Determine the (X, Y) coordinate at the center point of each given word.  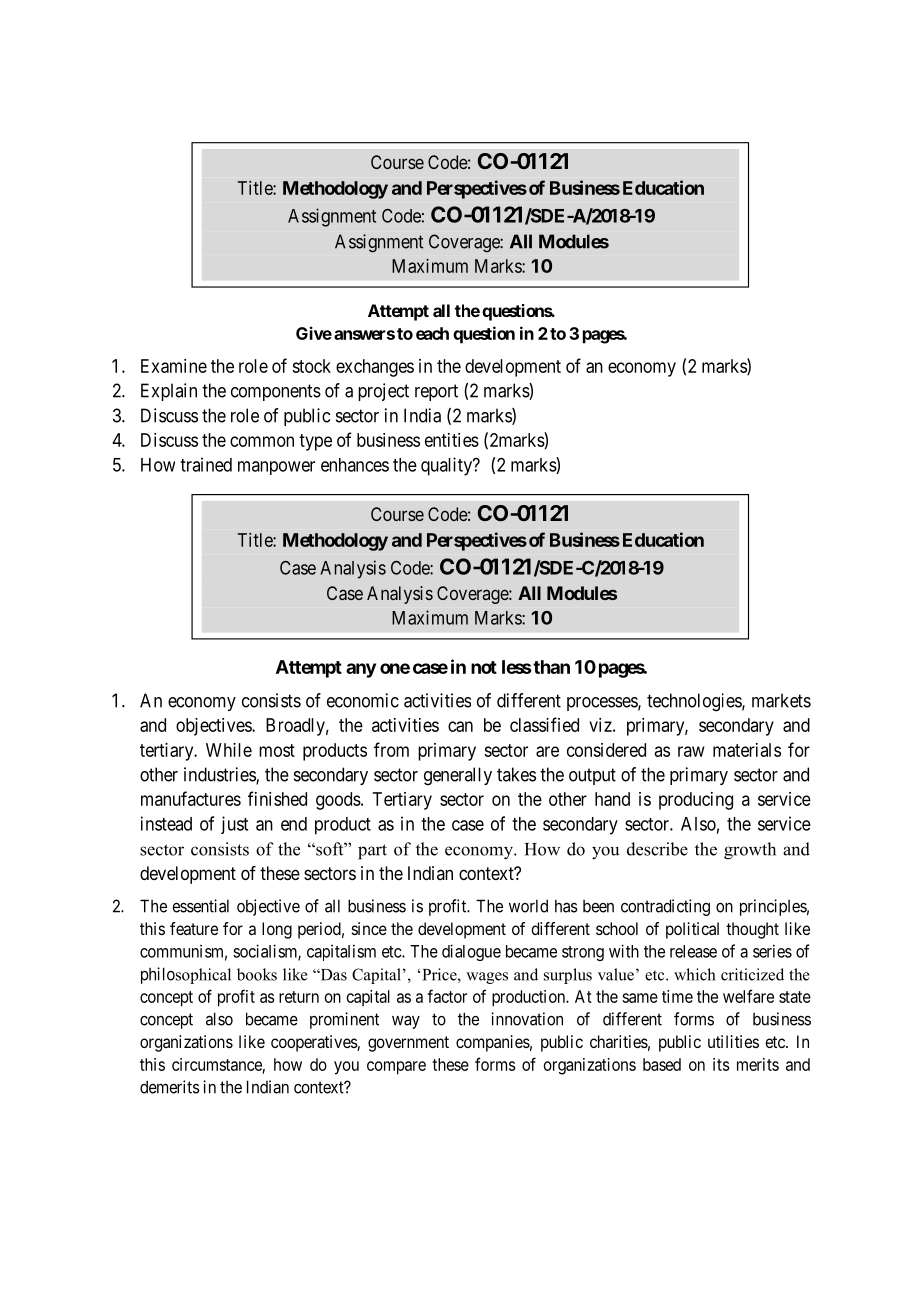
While (229, 750)
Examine (174, 366)
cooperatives (314, 1043)
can (460, 726)
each (432, 333)
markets (781, 700)
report (436, 392)
